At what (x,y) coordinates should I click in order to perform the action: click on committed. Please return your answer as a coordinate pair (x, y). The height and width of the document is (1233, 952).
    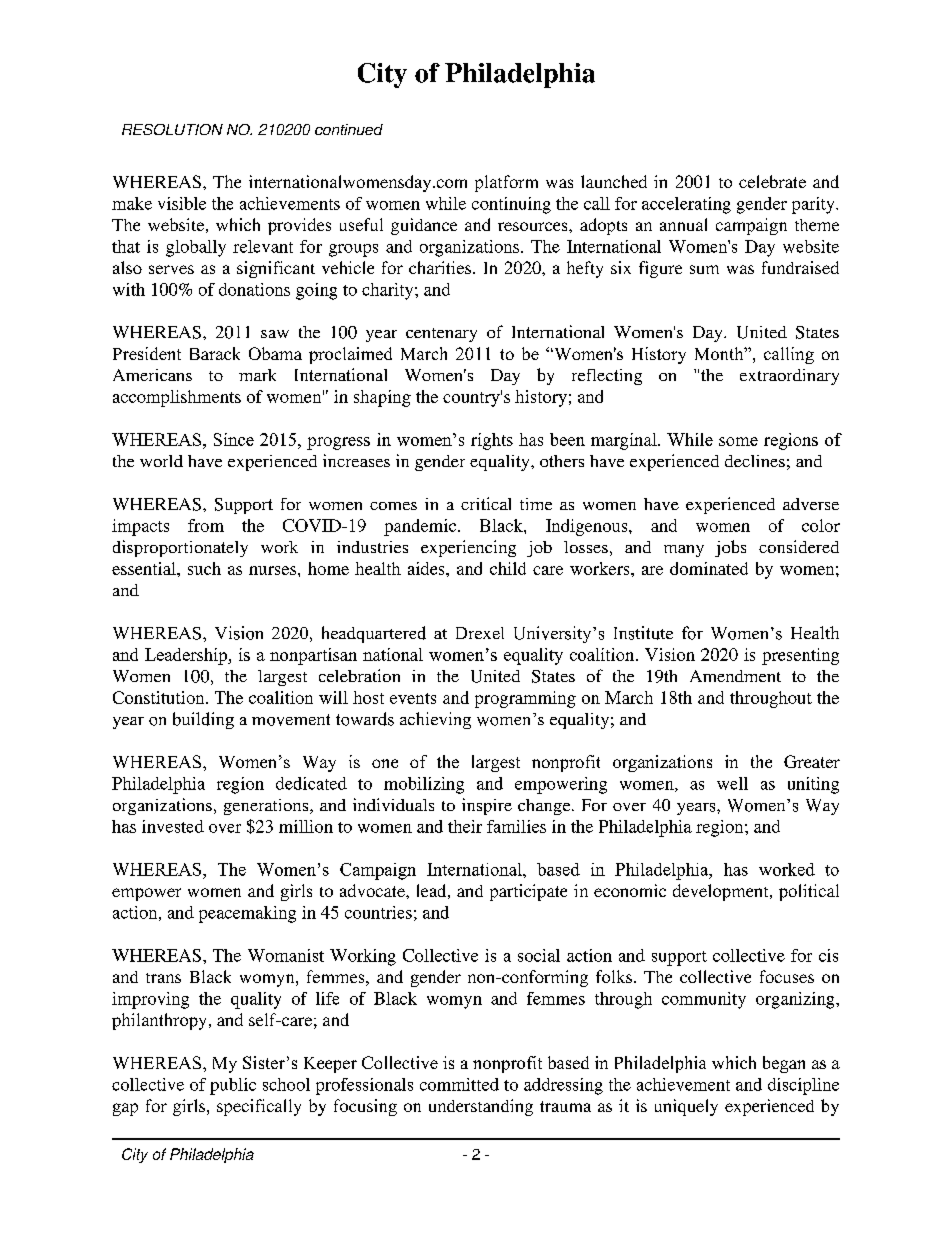
    Looking at the image, I should click on (459, 1084).
